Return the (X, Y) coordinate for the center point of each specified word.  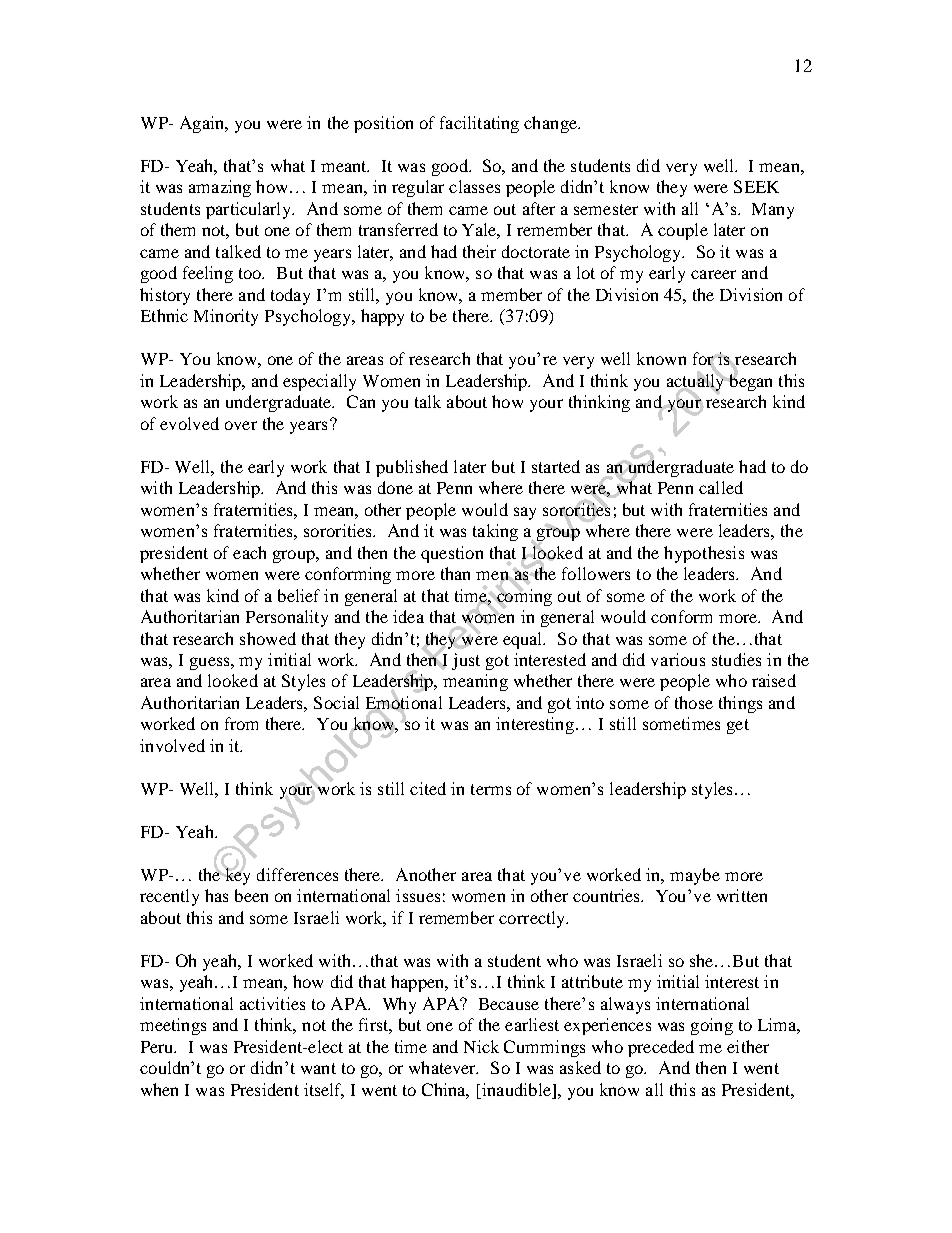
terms (491, 789)
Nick (481, 1046)
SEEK (756, 186)
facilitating (479, 124)
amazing (220, 188)
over (241, 425)
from (241, 723)
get (738, 726)
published (412, 468)
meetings (173, 1026)
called (721, 487)
